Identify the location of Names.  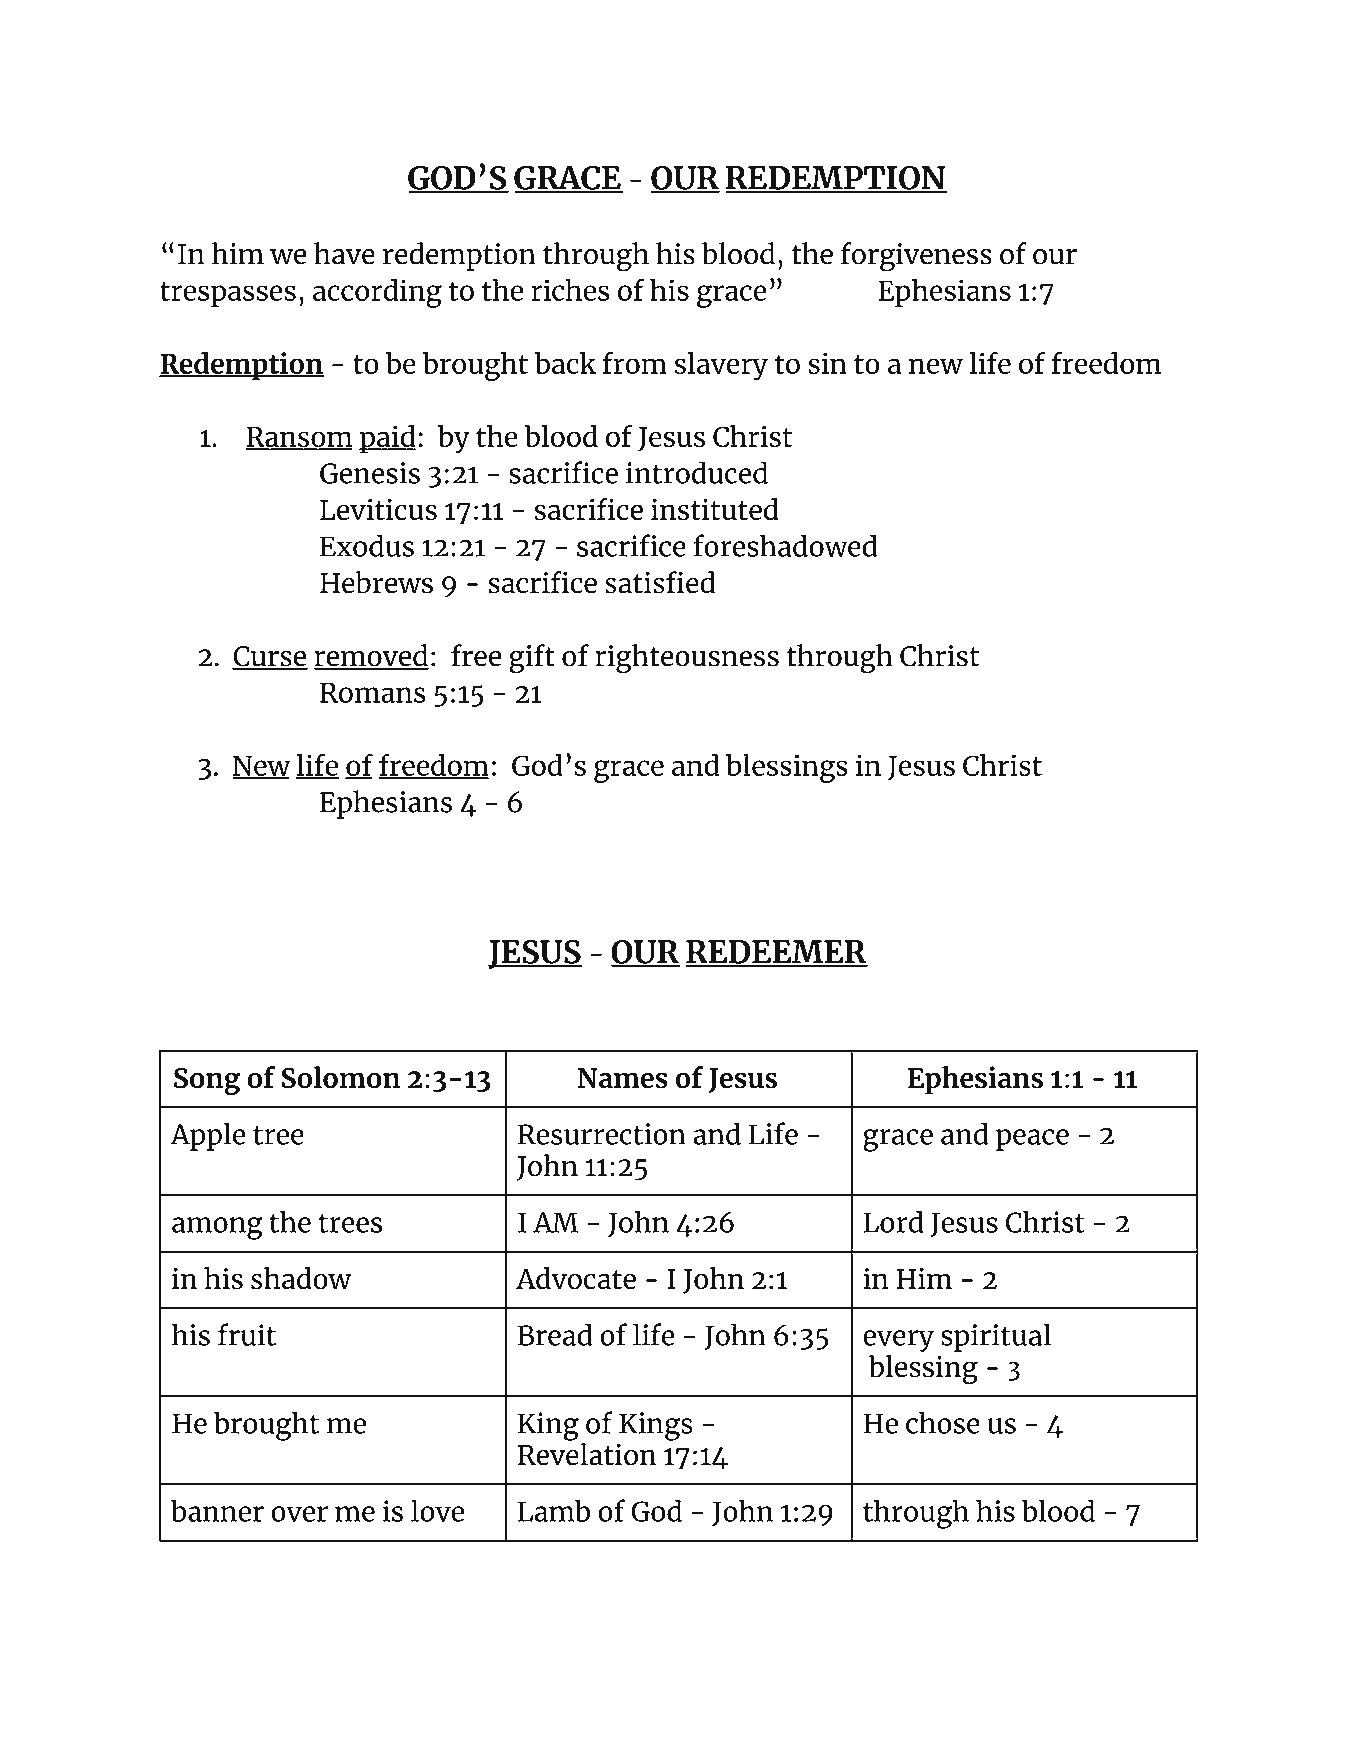
(622, 1078).
